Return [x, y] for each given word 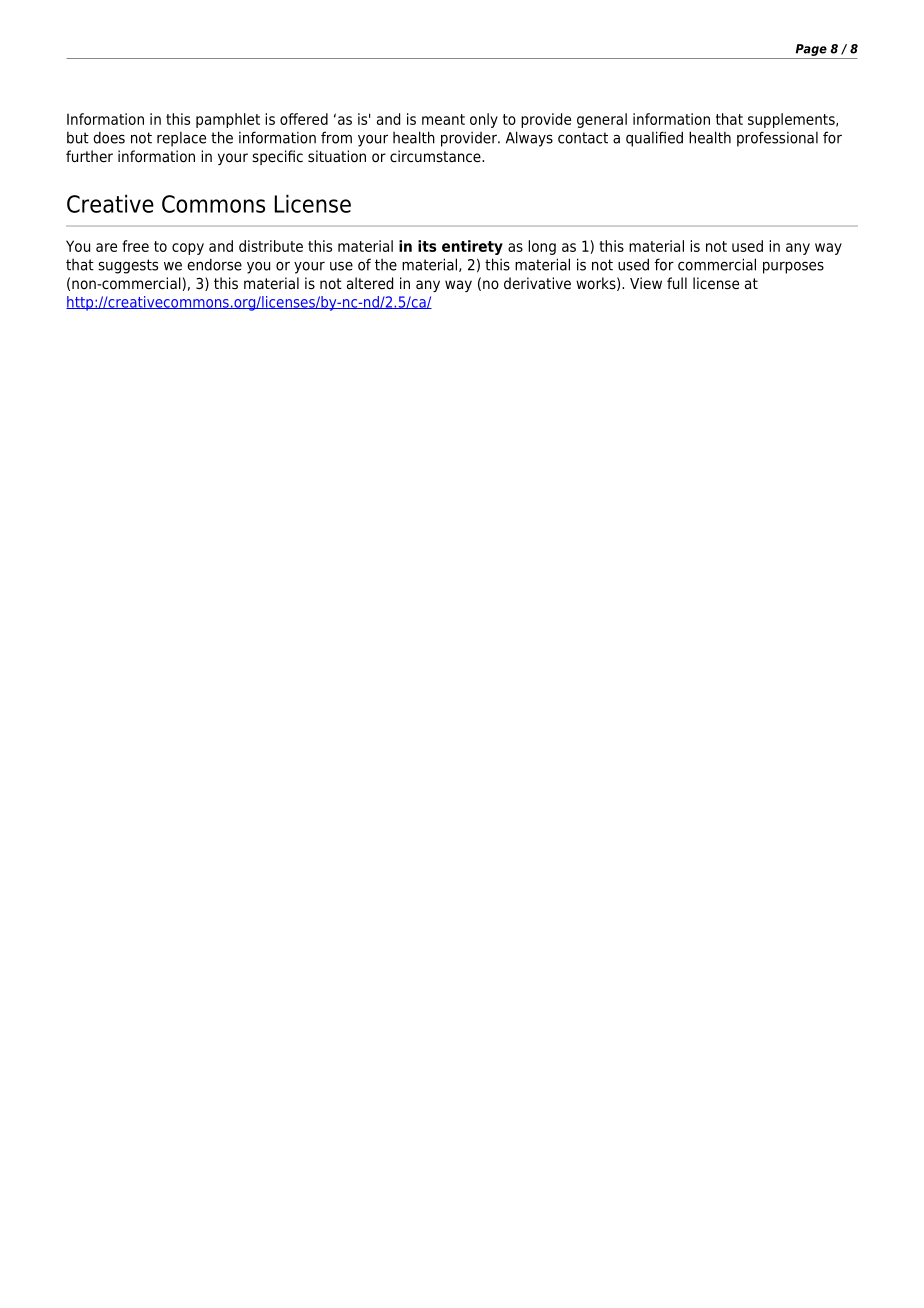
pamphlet [228, 120]
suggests [128, 266]
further [89, 156]
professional [777, 139]
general [602, 120]
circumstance [436, 156]
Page [811, 50]
